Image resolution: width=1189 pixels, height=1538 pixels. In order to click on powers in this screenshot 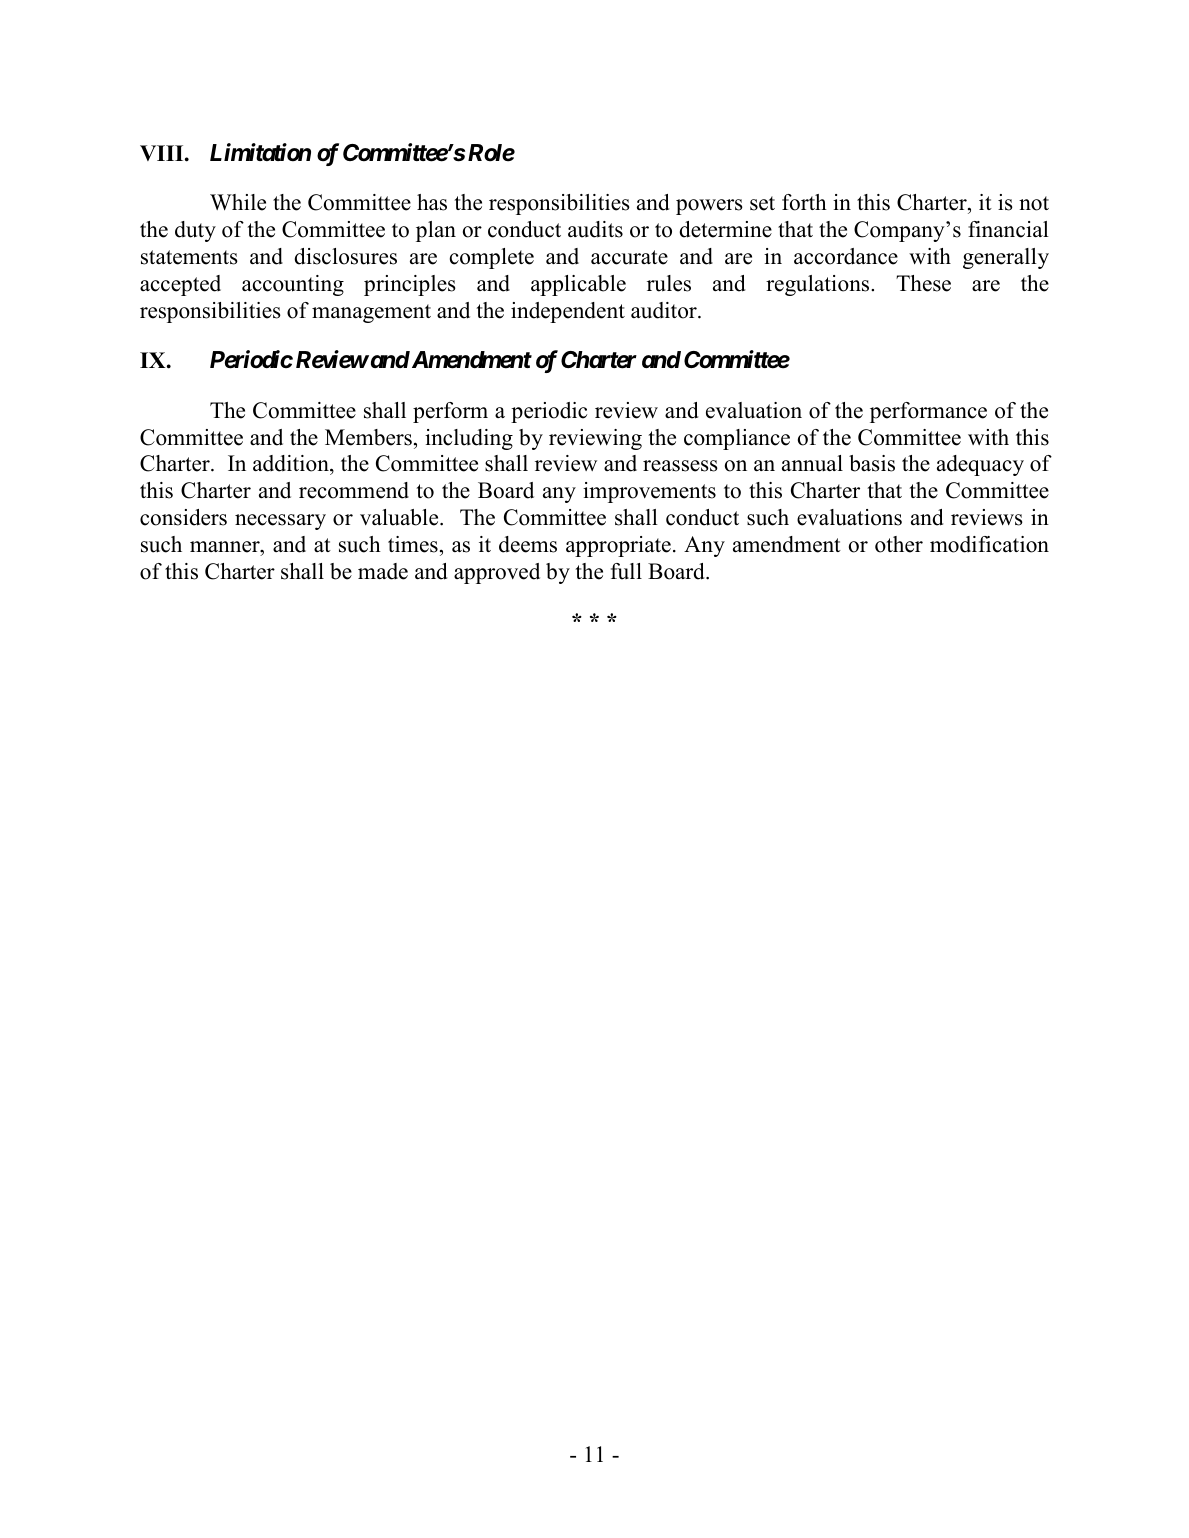, I will do `click(709, 207)`.
